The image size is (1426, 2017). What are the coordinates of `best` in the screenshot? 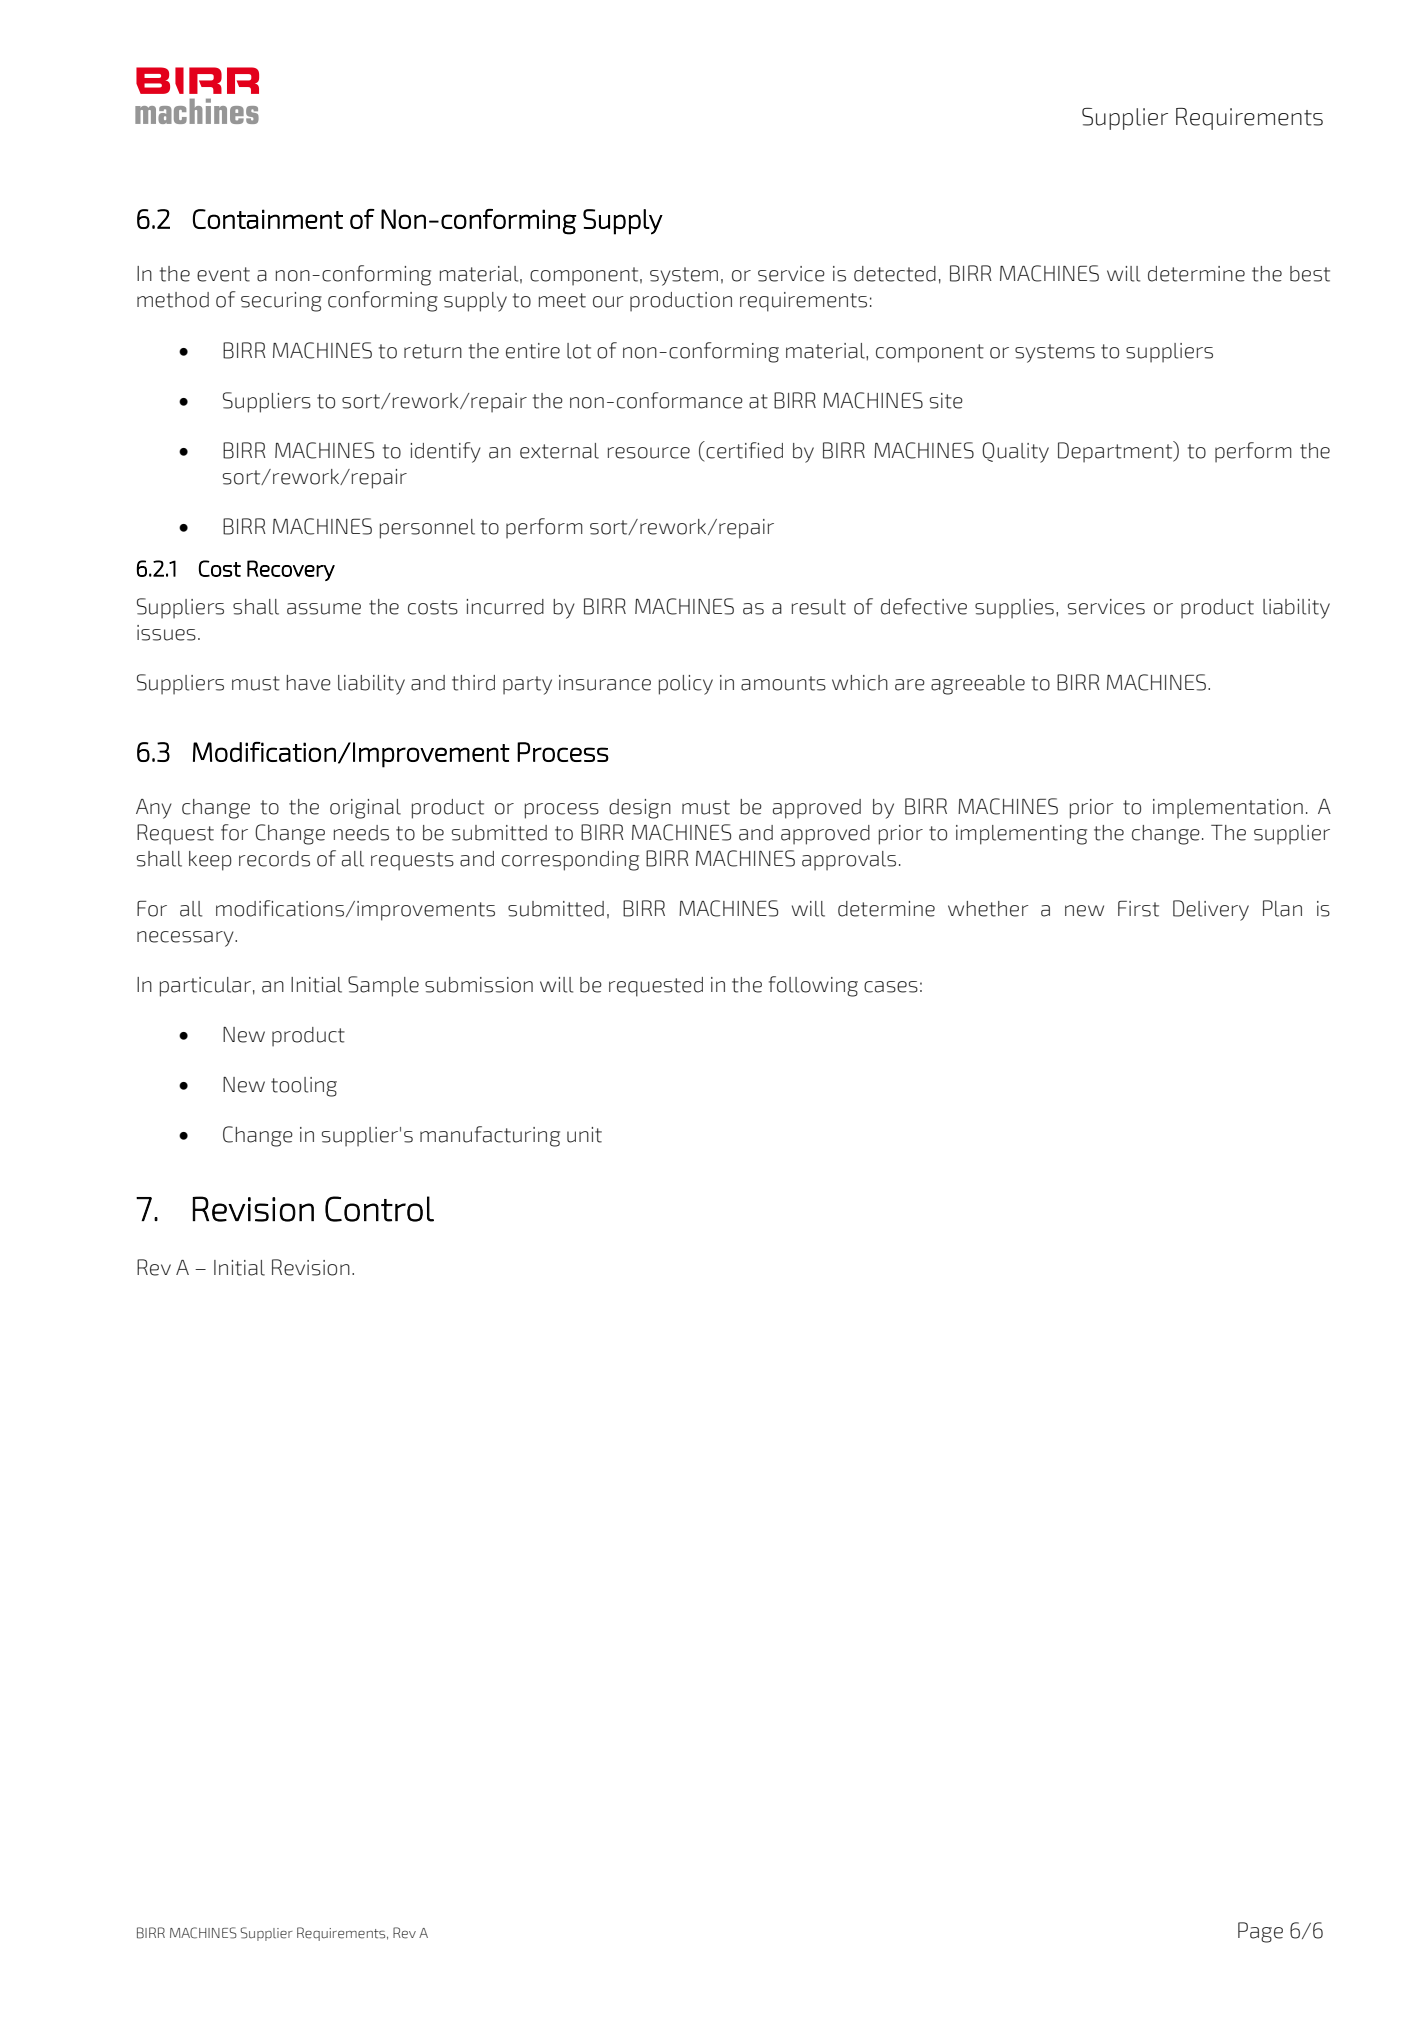 It's located at (1310, 274).
